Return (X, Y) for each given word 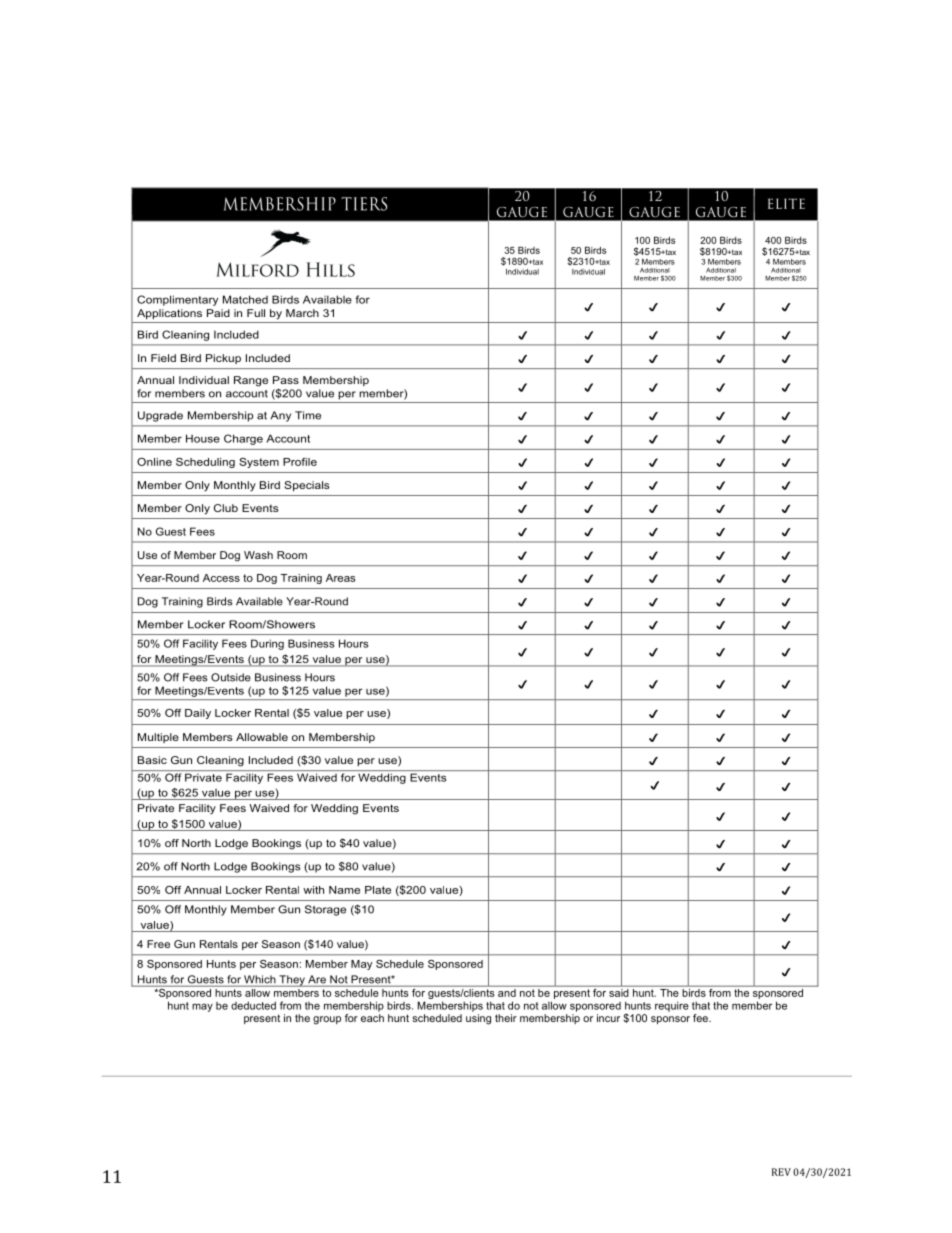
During (267, 644)
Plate (378, 890)
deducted (253, 1005)
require (672, 1006)
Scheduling (205, 463)
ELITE (786, 203)
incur (608, 1018)
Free (158, 944)
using (478, 1019)
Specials (307, 486)
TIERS (364, 204)
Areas (340, 578)
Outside (231, 677)
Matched (245, 299)
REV (781, 1172)
